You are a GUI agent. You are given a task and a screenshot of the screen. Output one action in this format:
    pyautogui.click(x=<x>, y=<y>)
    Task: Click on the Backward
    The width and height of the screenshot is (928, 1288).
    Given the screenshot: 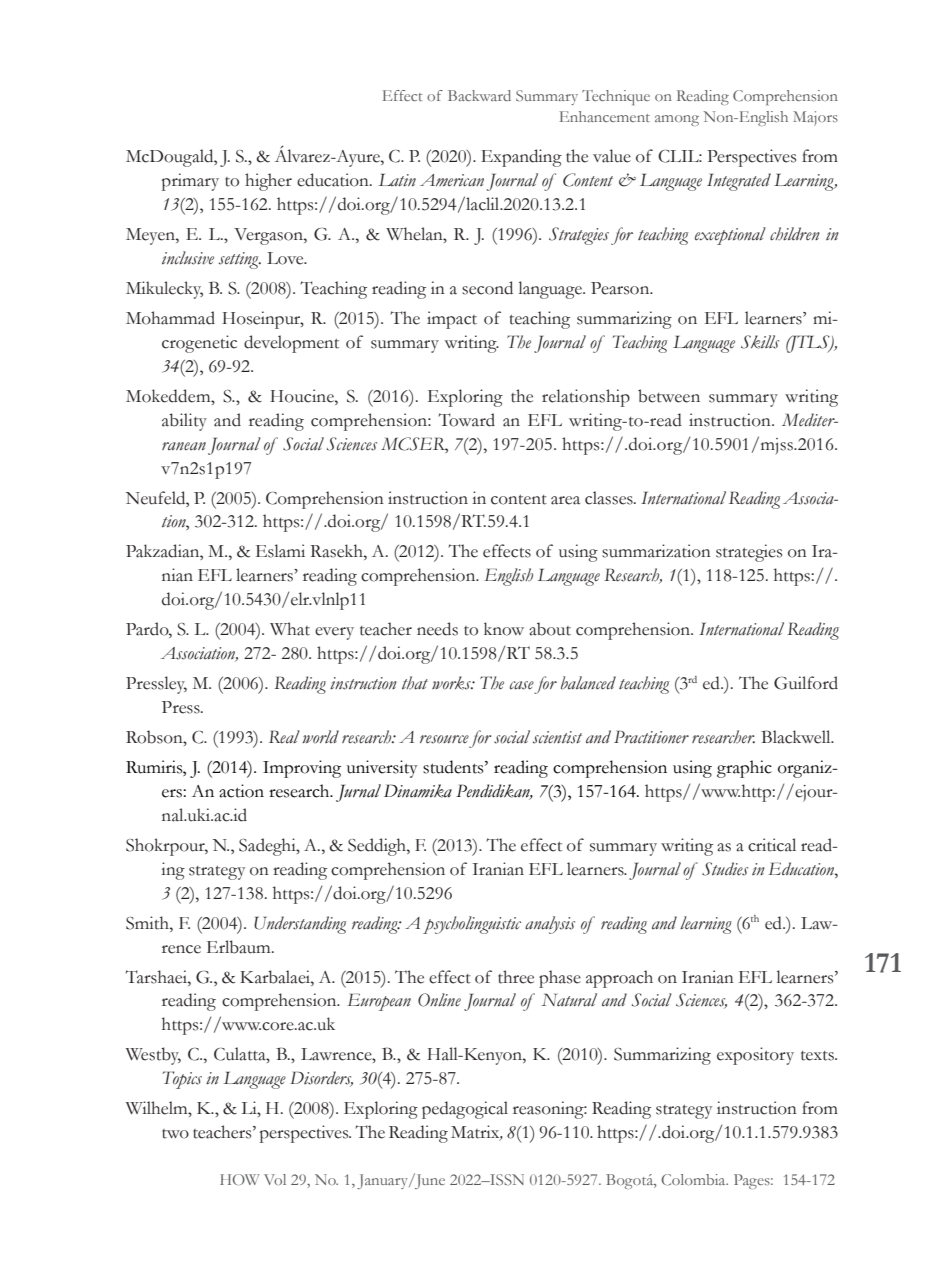 What is the action you would take?
    pyautogui.click(x=479, y=95)
